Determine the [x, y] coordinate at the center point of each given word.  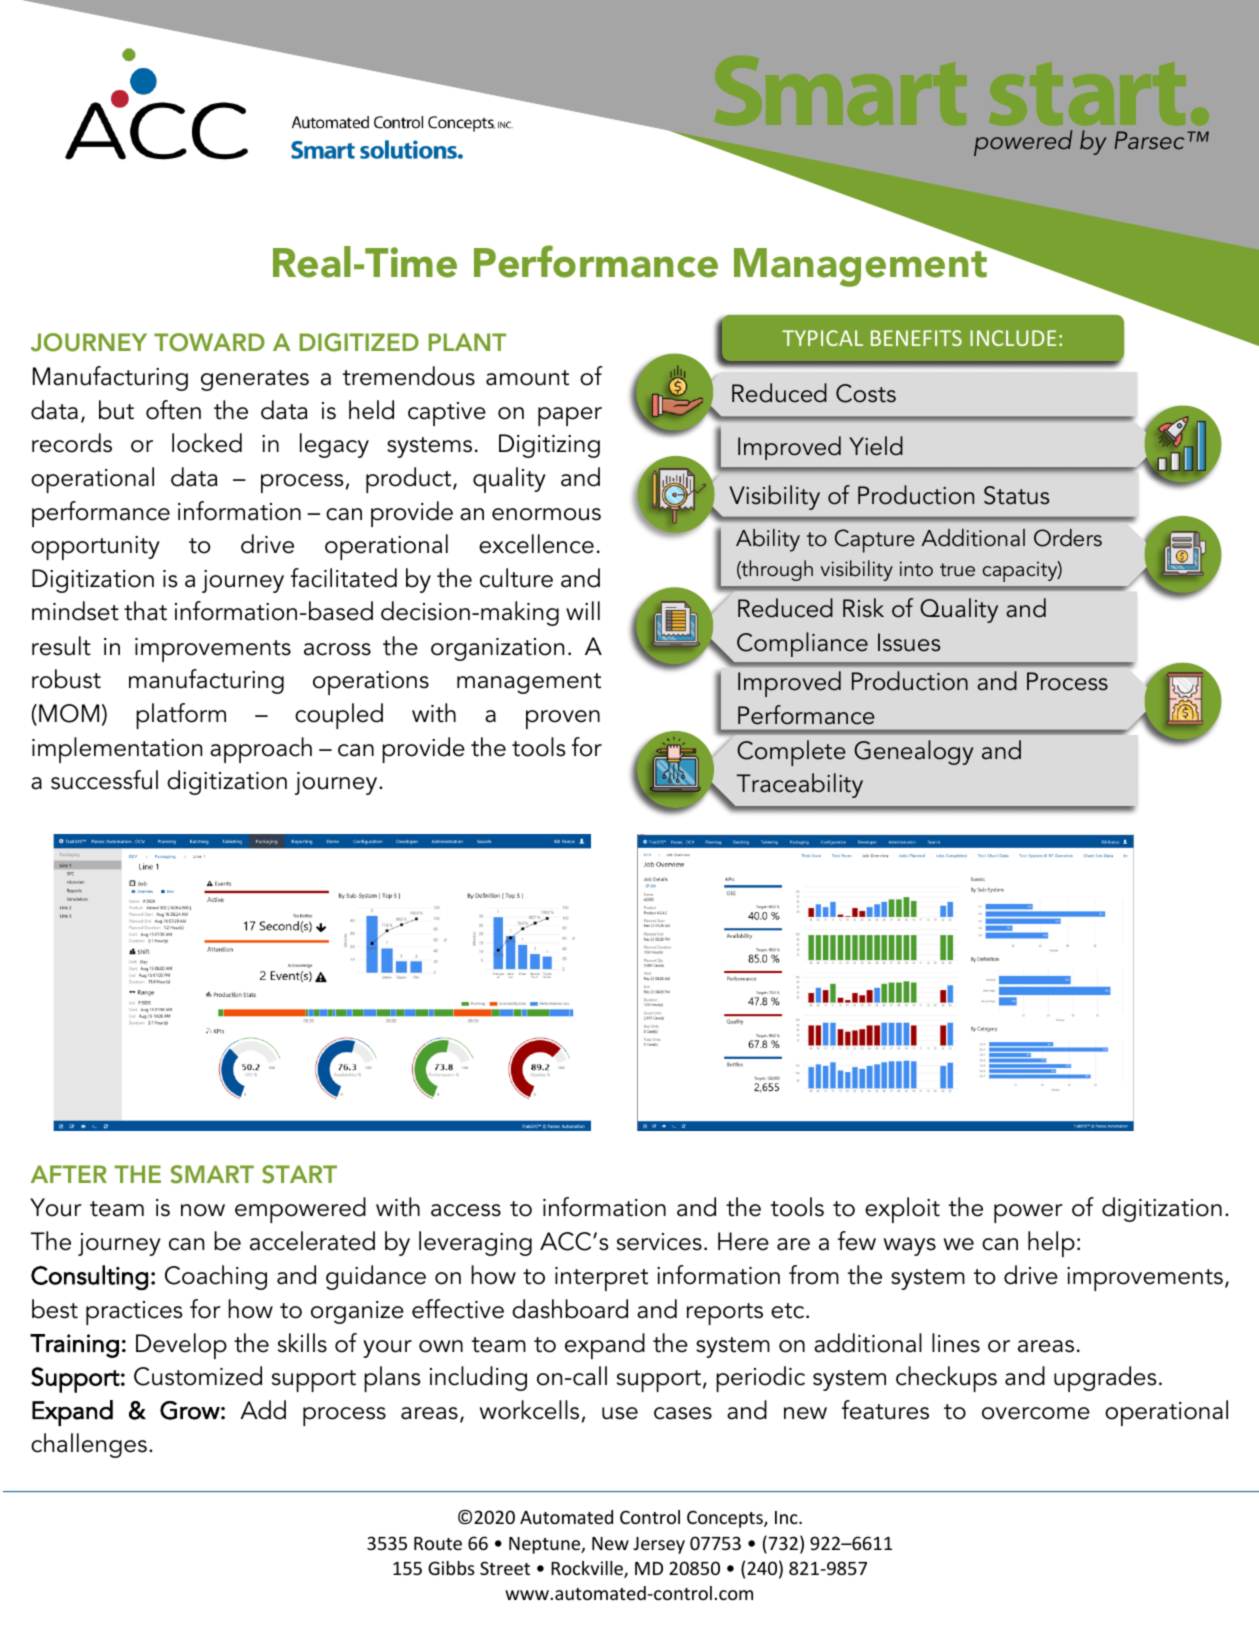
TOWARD [209, 342]
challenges [89, 1445]
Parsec [1149, 140]
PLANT [467, 342]
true [957, 570]
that [145, 611]
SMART [212, 1174]
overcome [1036, 1413]
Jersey [659, 1545]
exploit [902, 1210]
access [466, 1210]
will [583, 610]
